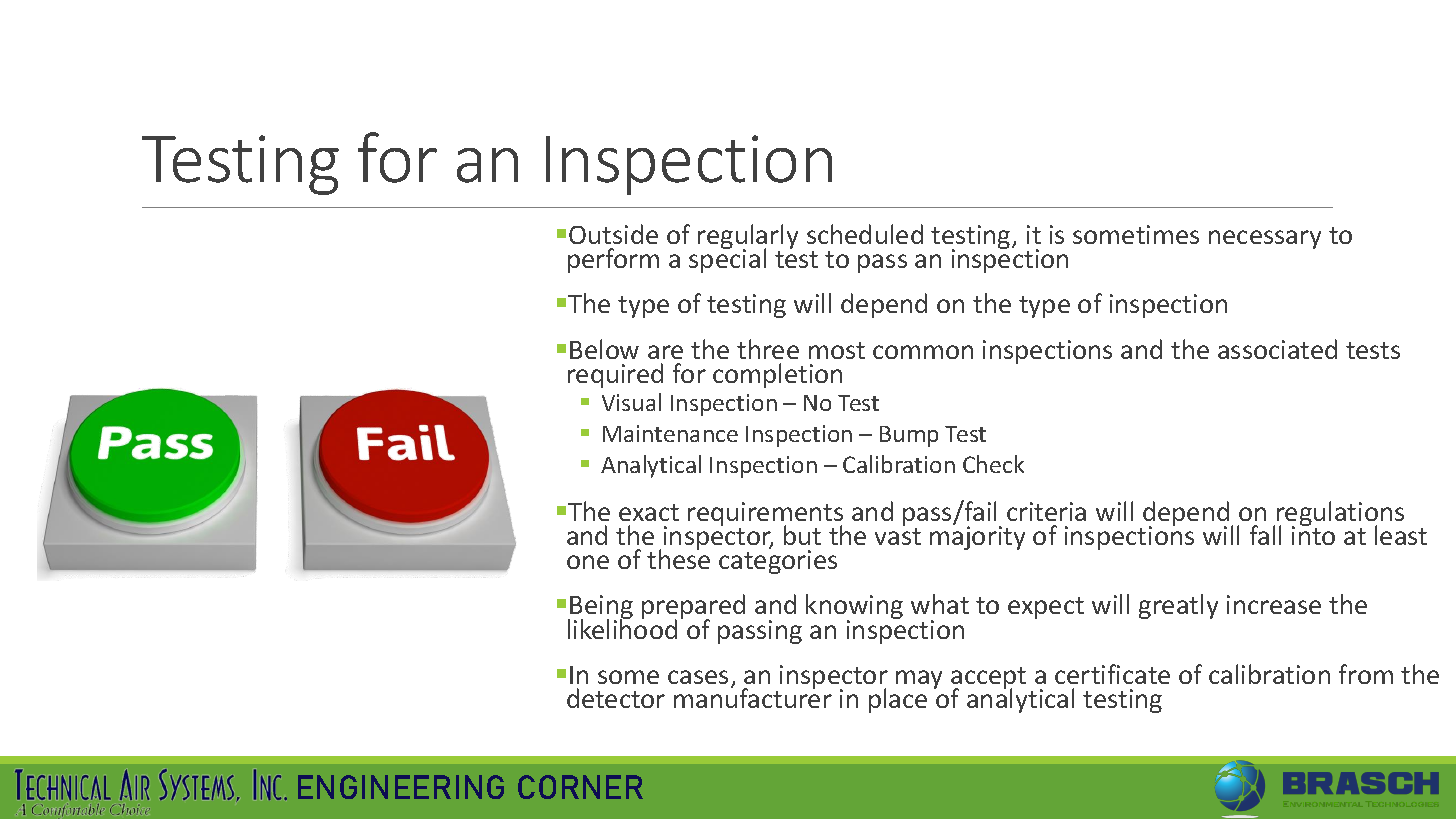  I want to click on scheduled, so click(865, 234).
